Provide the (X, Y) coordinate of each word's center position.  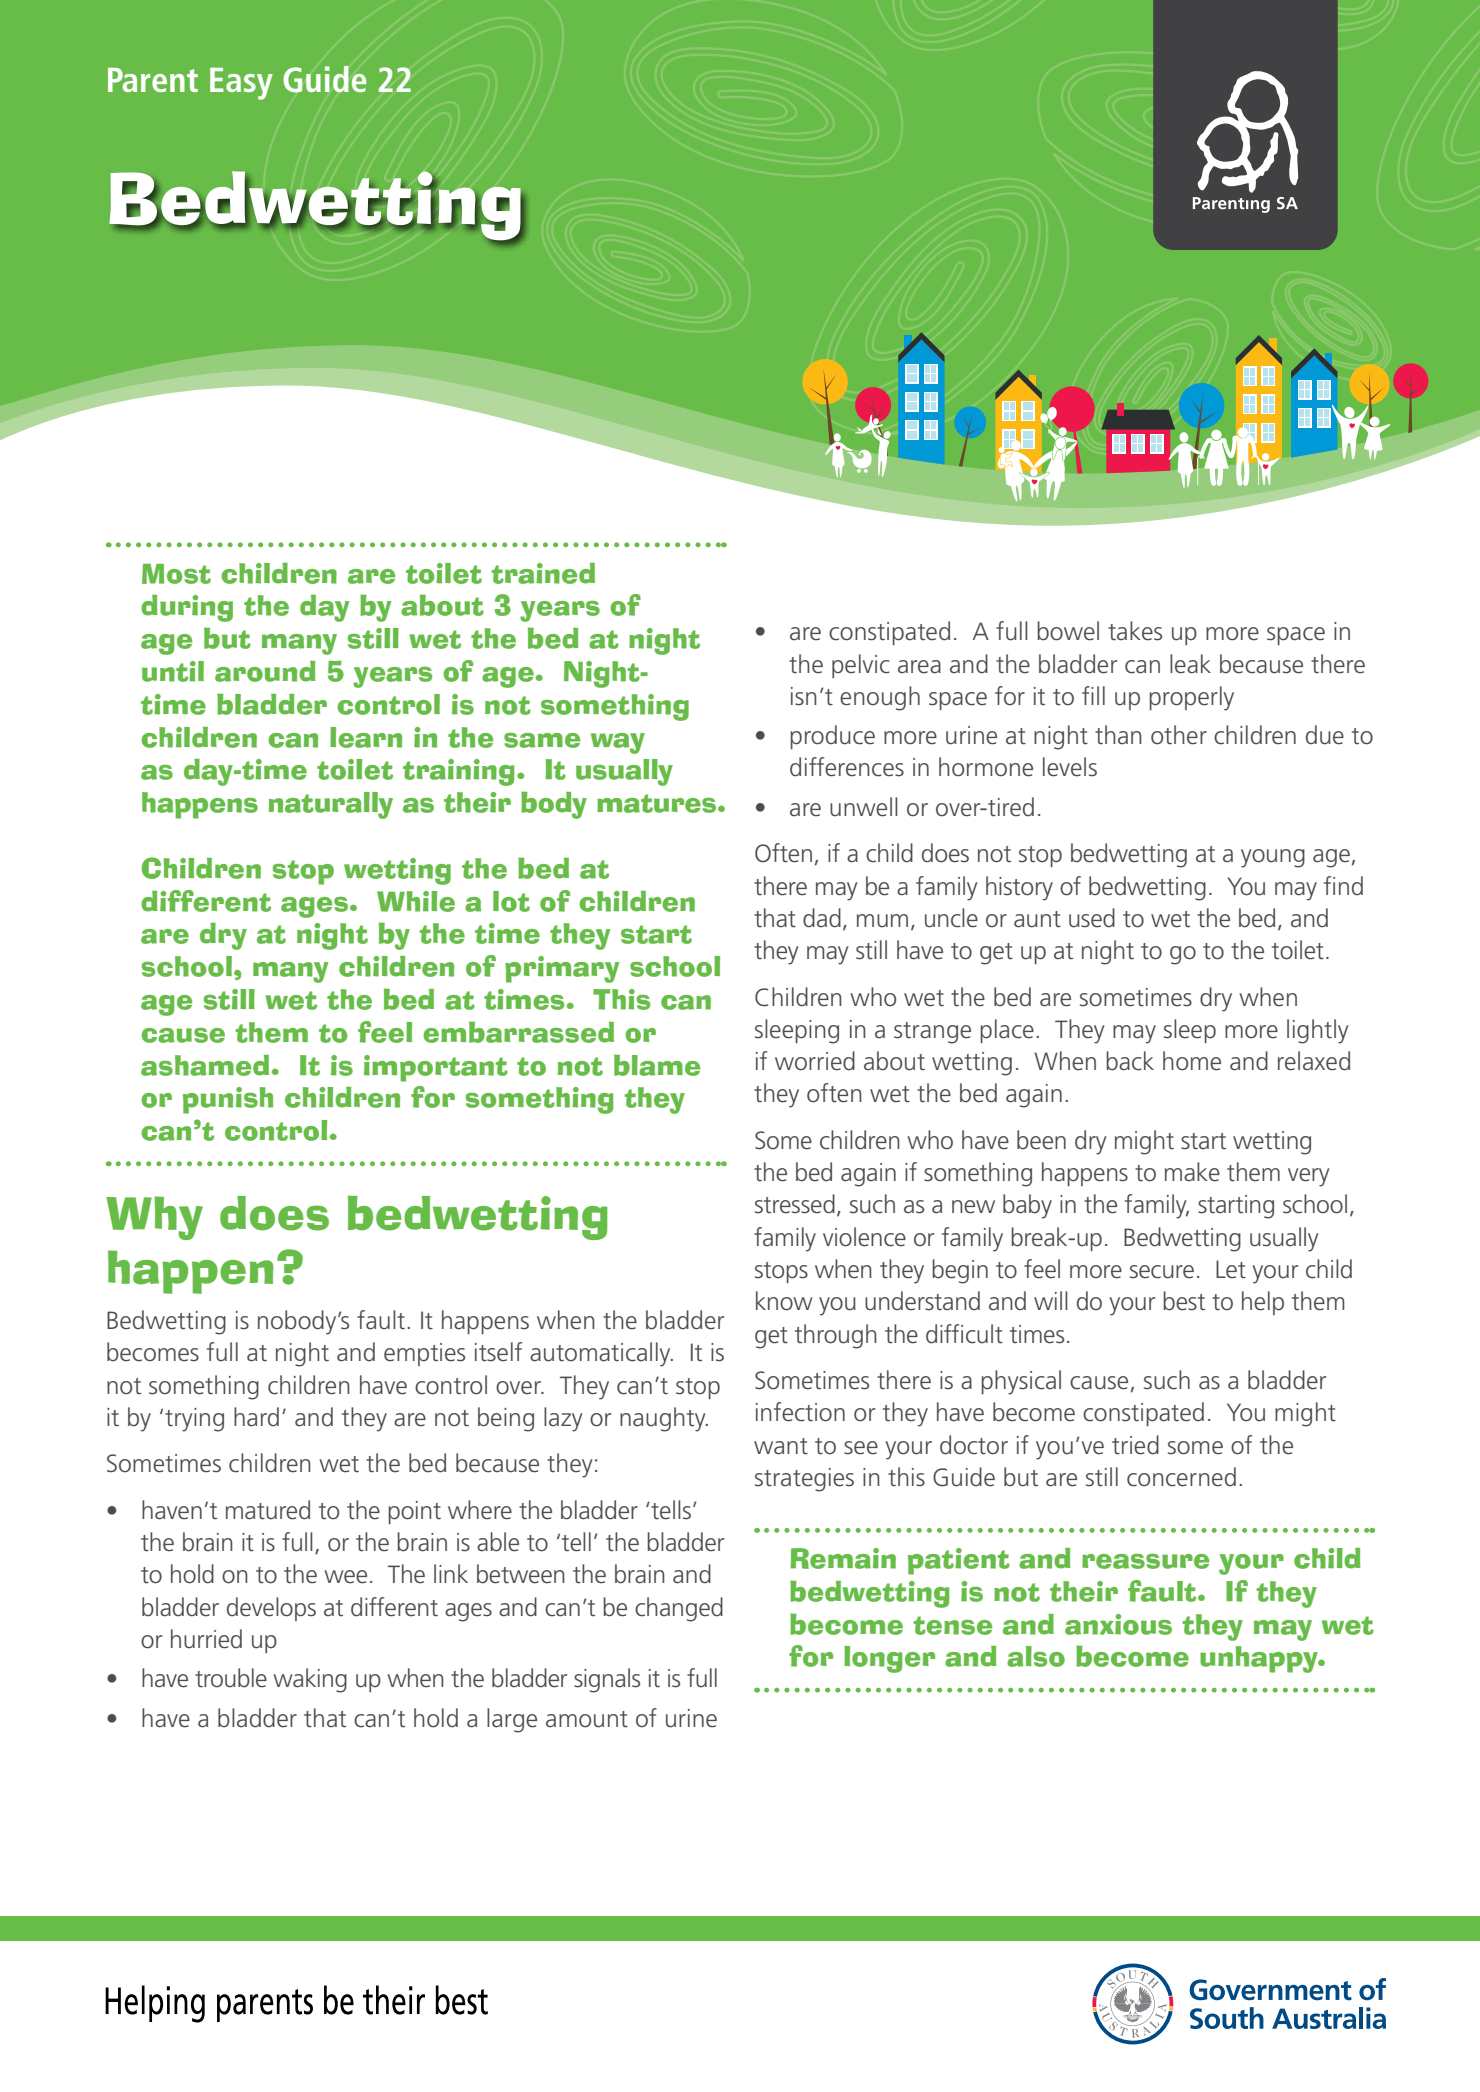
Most (176, 574)
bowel (1068, 631)
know (784, 1301)
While (416, 901)
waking (310, 1680)
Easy (241, 84)
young (1273, 858)
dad (822, 918)
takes (1135, 631)
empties (424, 1354)
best (1184, 1301)
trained (543, 573)
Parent (153, 80)
